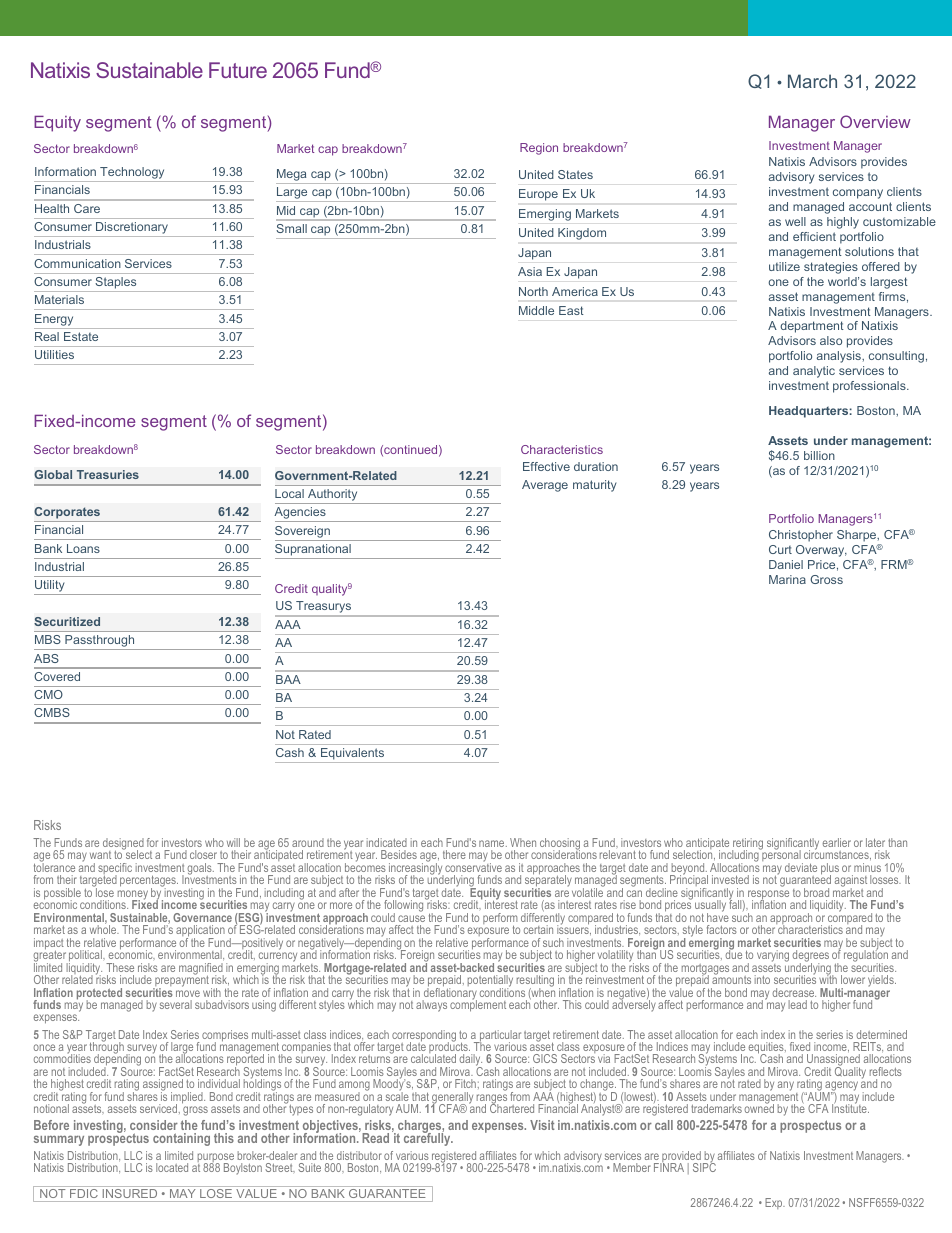  Describe the element at coordinates (812, 81) in the document. I see `March` at that location.
